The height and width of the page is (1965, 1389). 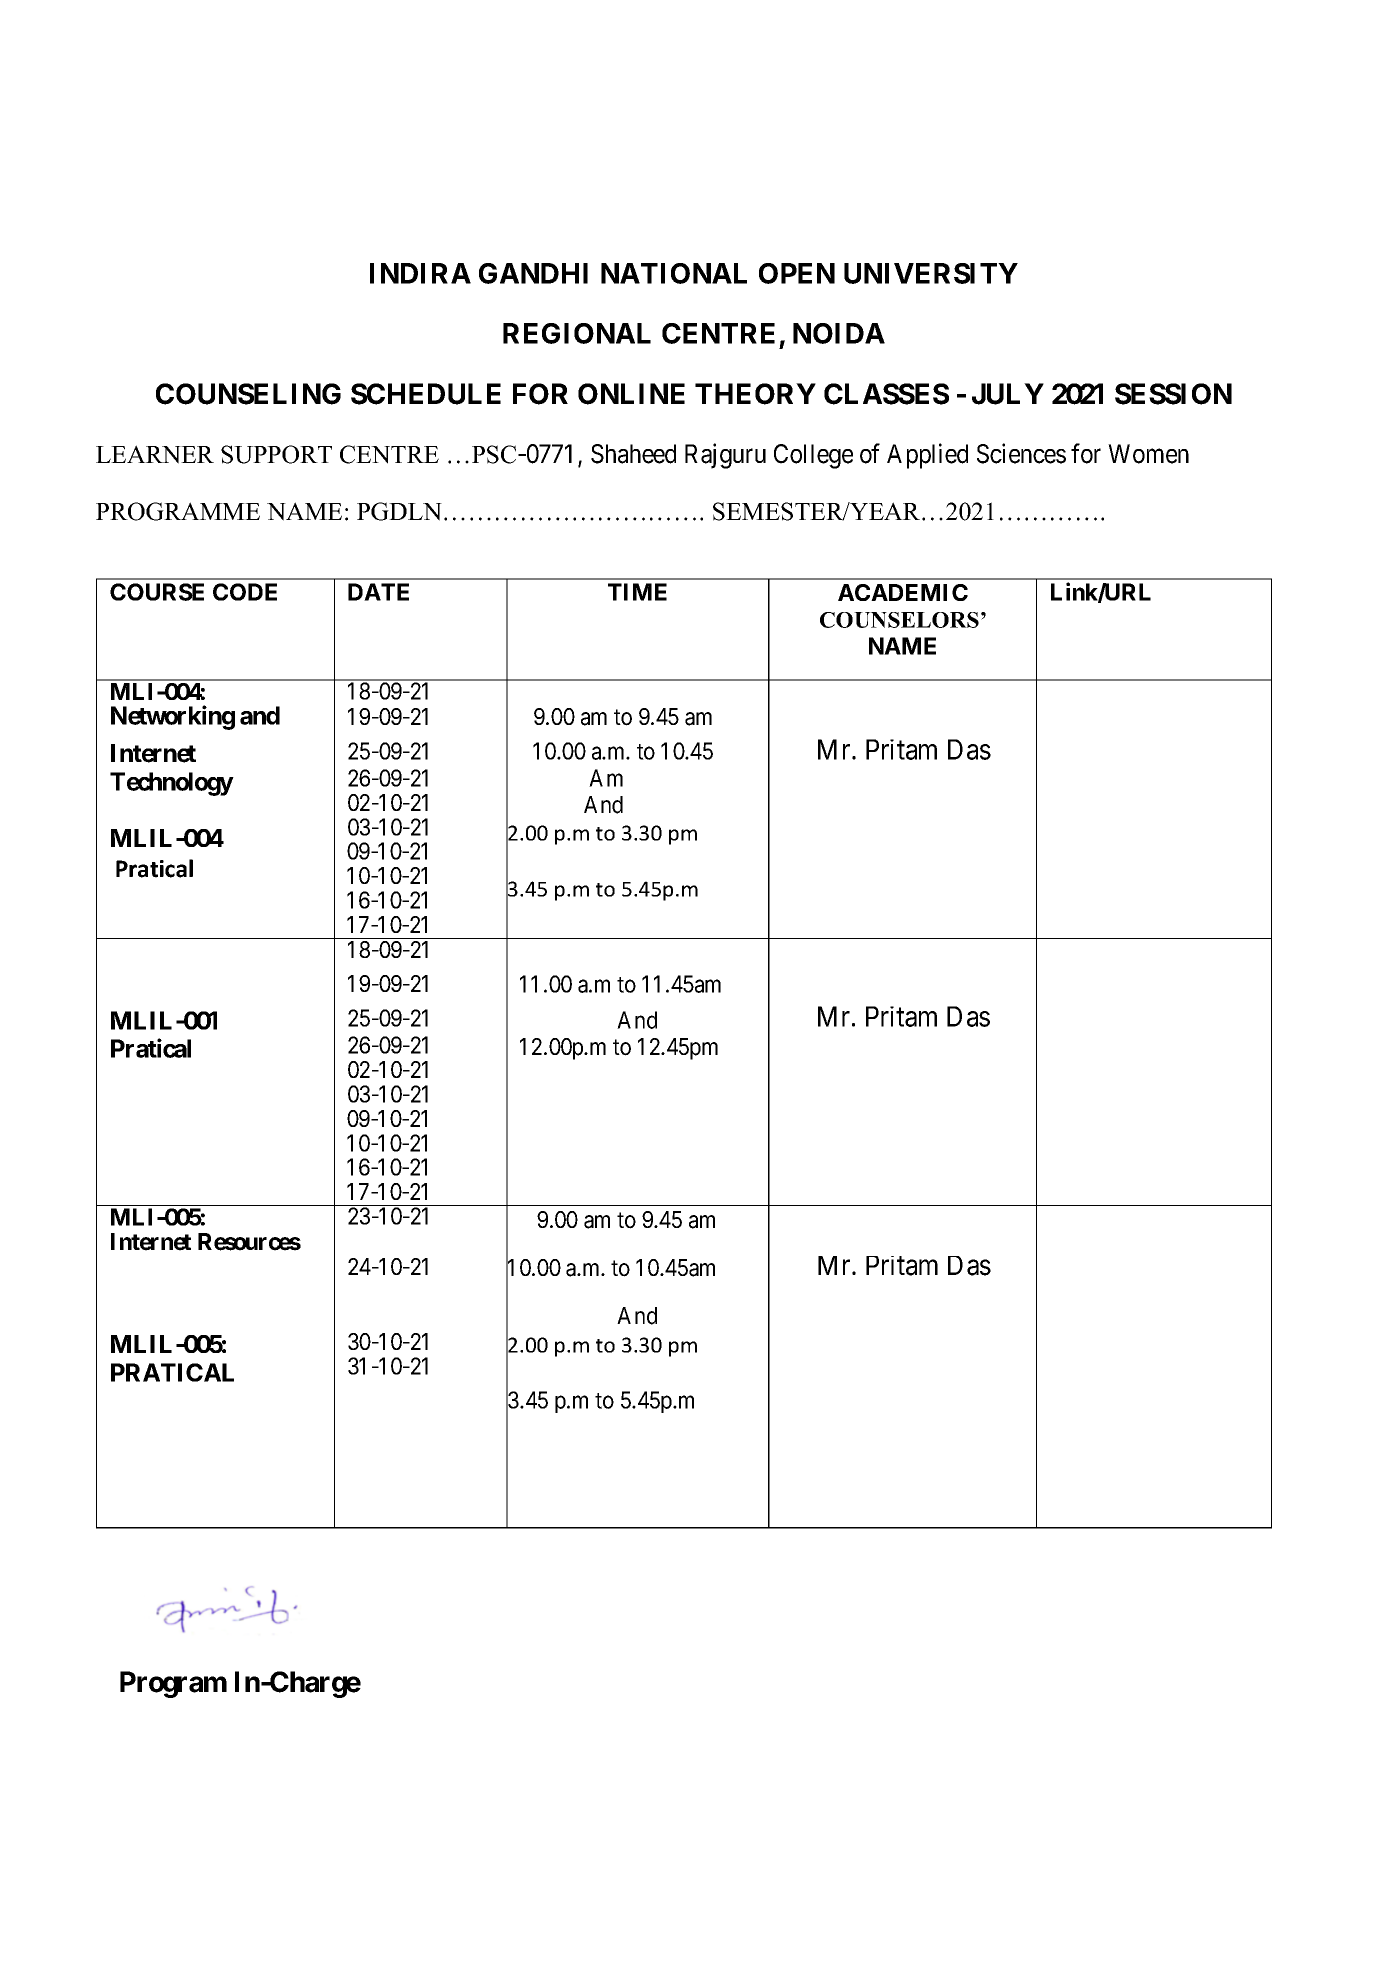 I want to click on NATIONAL, so click(x=674, y=273).
